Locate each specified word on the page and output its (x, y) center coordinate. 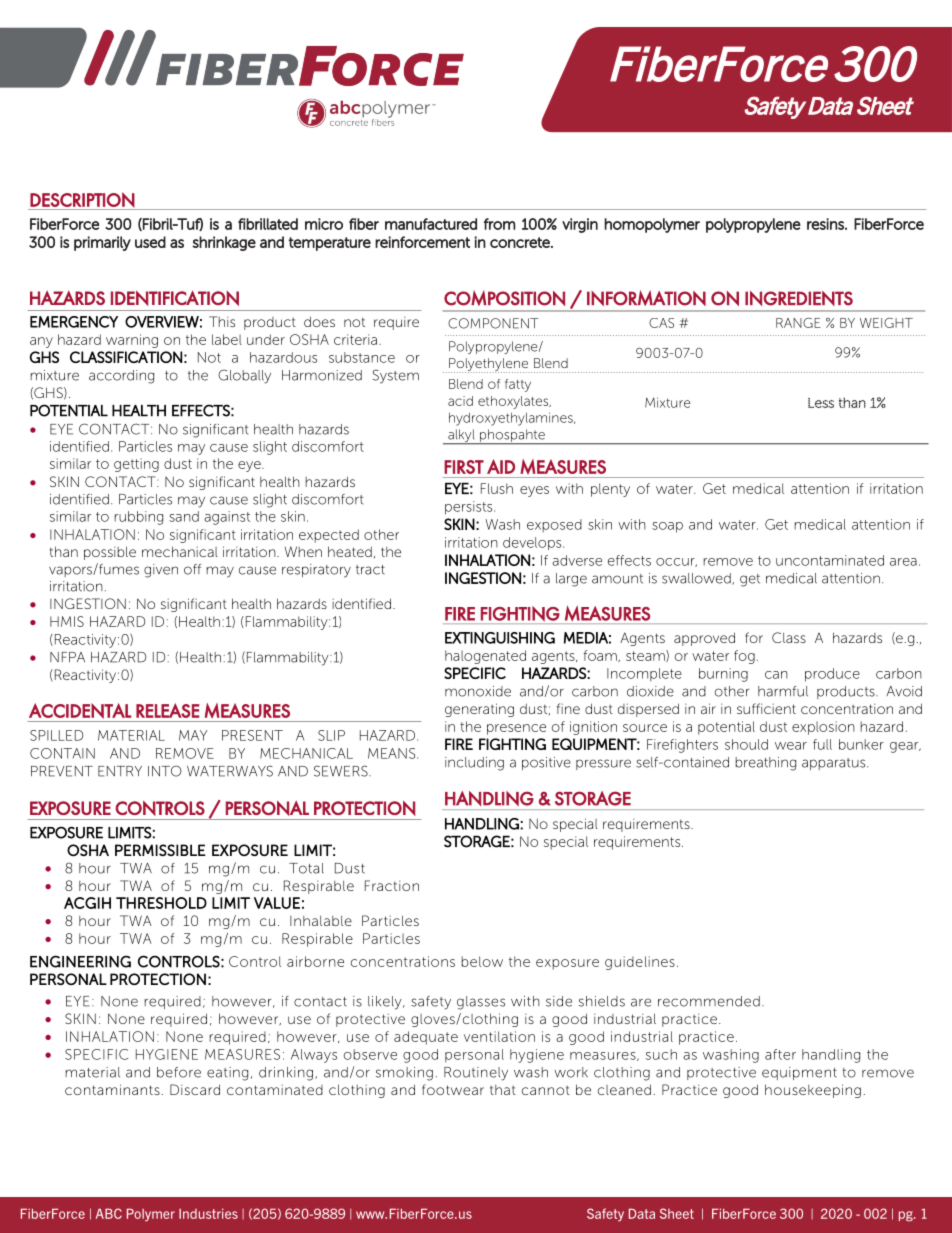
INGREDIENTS (799, 298)
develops (533, 543)
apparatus (835, 764)
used (150, 242)
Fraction (392, 885)
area (903, 562)
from (499, 224)
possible (110, 553)
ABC (109, 1213)
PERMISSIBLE (160, 850)
